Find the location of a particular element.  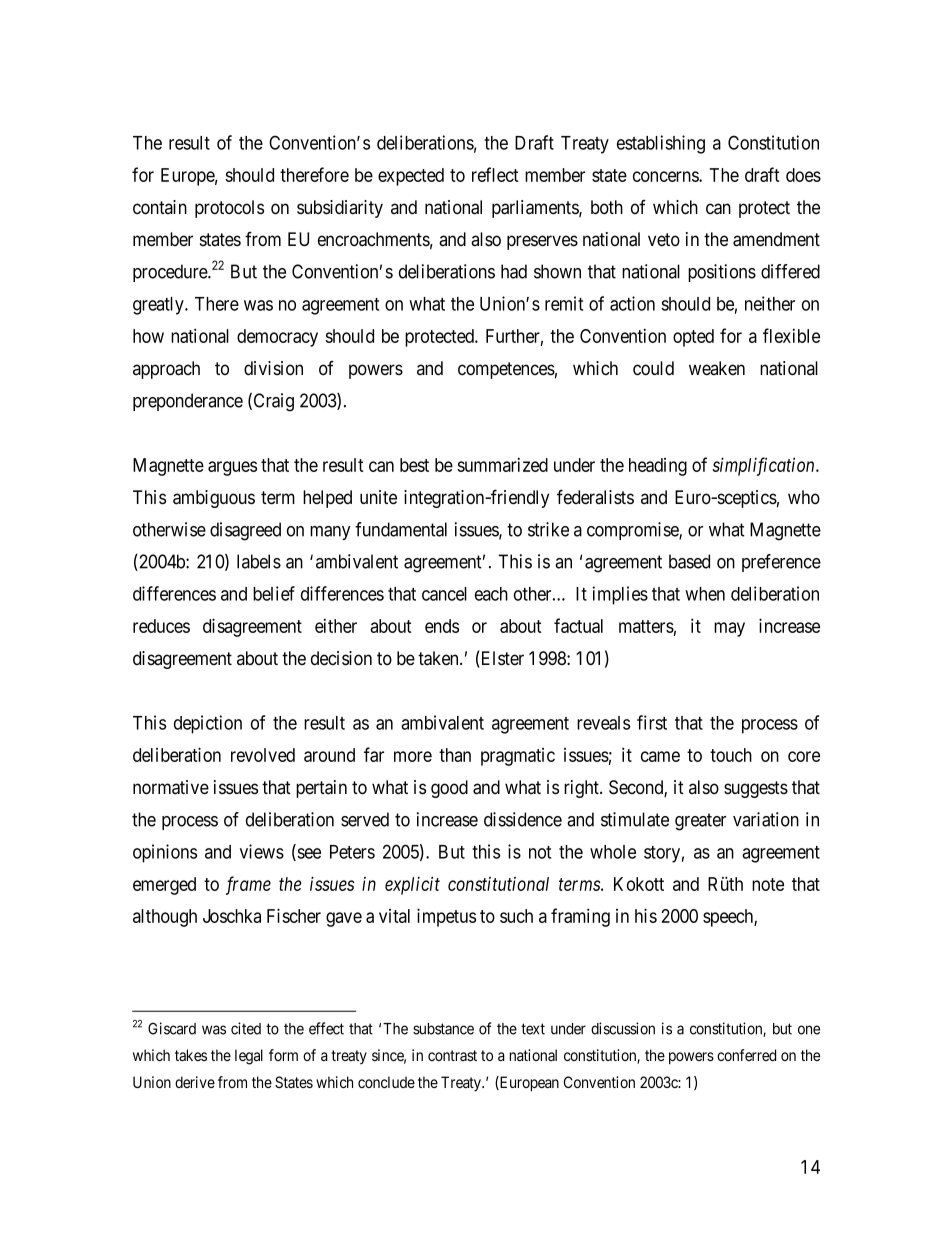

conferred is located at coordinates (746, 1055).
